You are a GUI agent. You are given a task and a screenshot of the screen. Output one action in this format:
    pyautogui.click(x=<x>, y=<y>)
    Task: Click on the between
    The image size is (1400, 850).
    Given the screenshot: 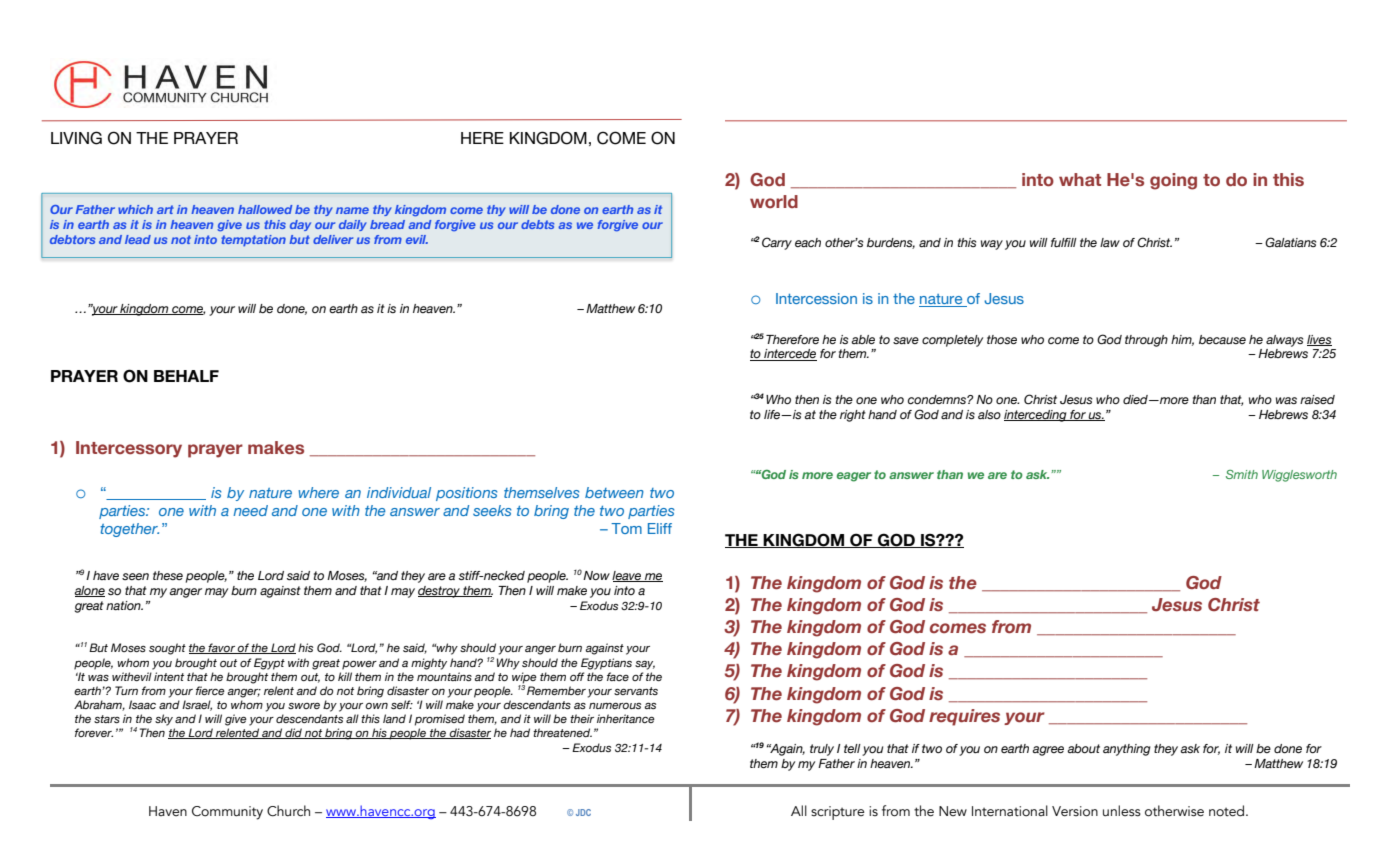 What is the action you would take?
    pyautogui.click(x=614, y=492)
